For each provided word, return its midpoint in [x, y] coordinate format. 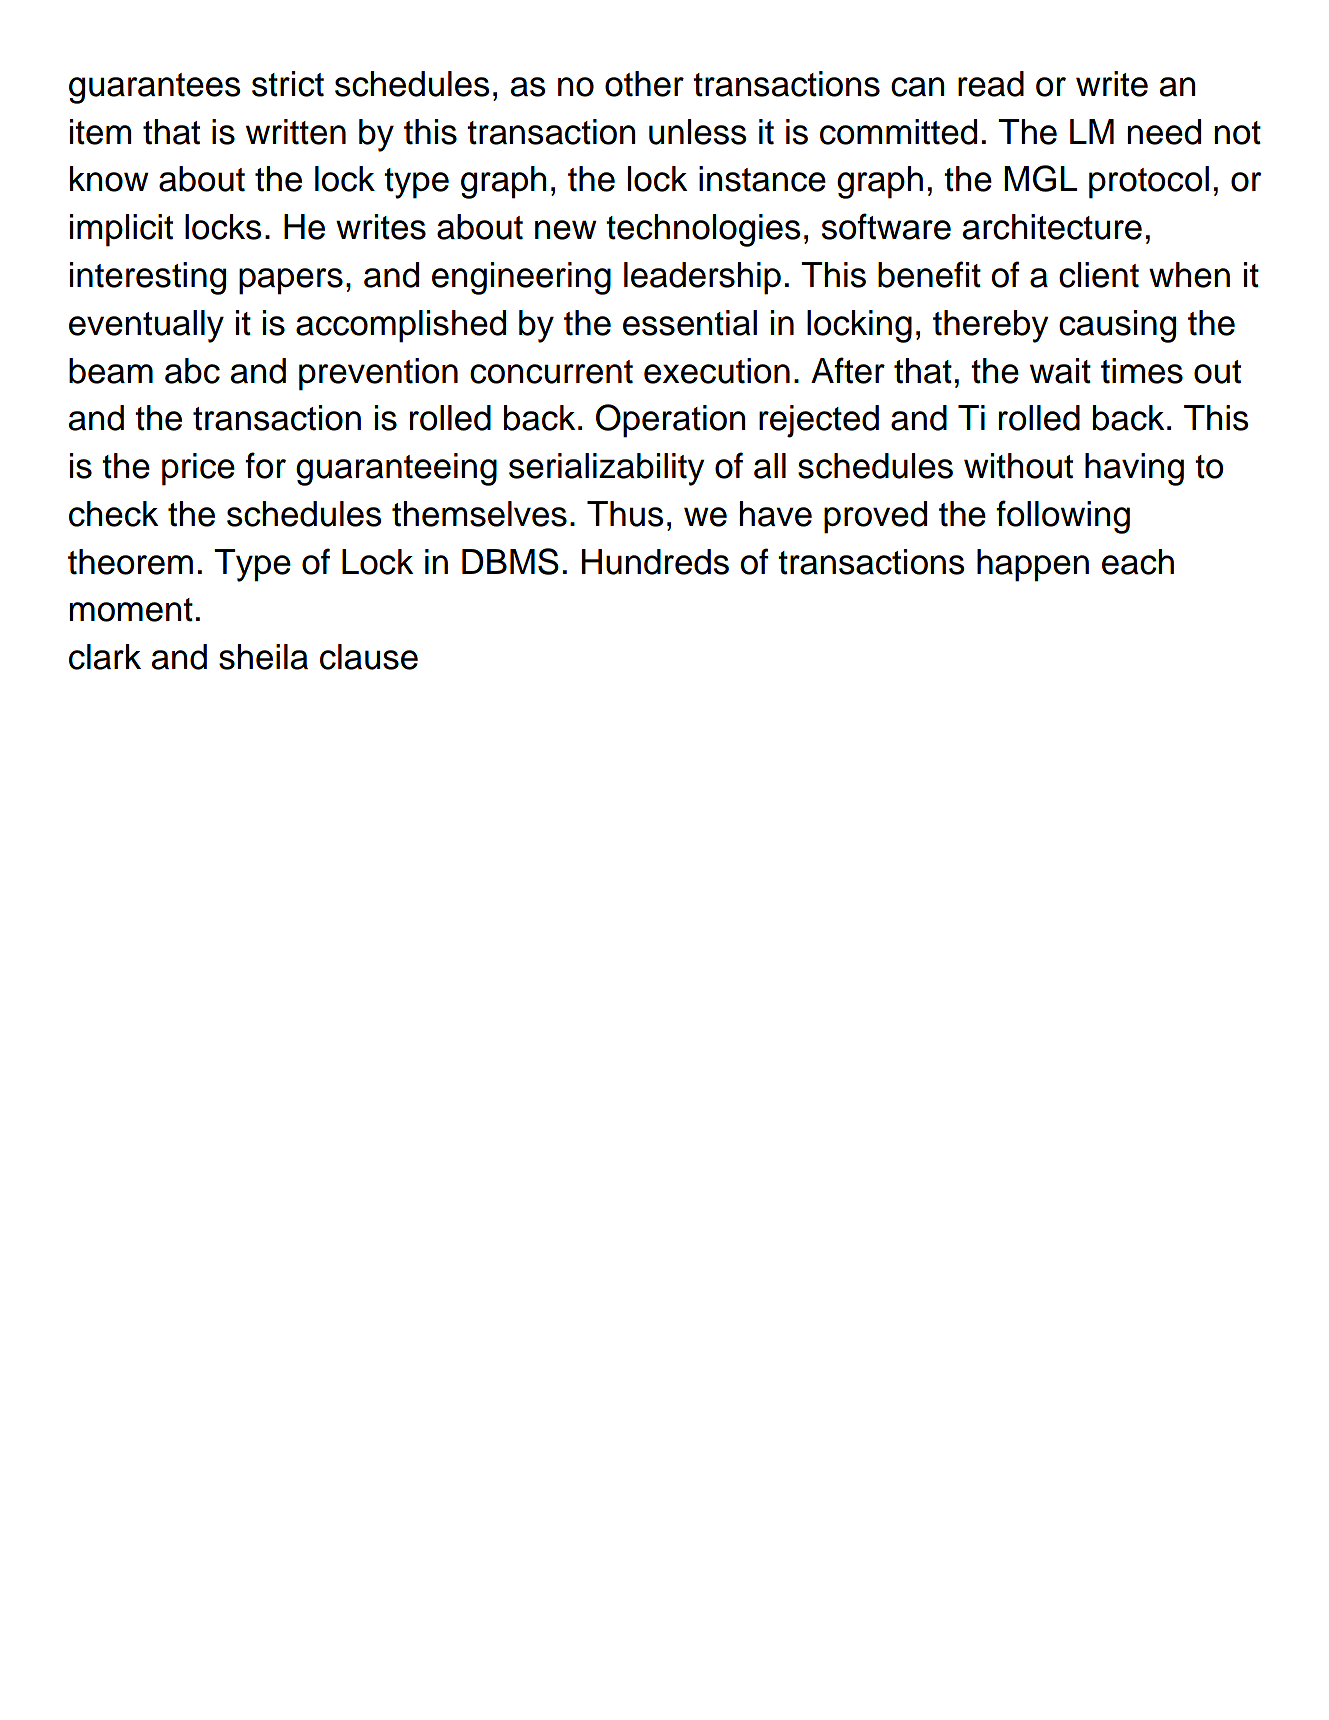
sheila [263, 657]
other [644, 84]
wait [1060, 371]
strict [288, 84]
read [991, 84]
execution [717, 371]
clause [369, 657]
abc [192, 371]
